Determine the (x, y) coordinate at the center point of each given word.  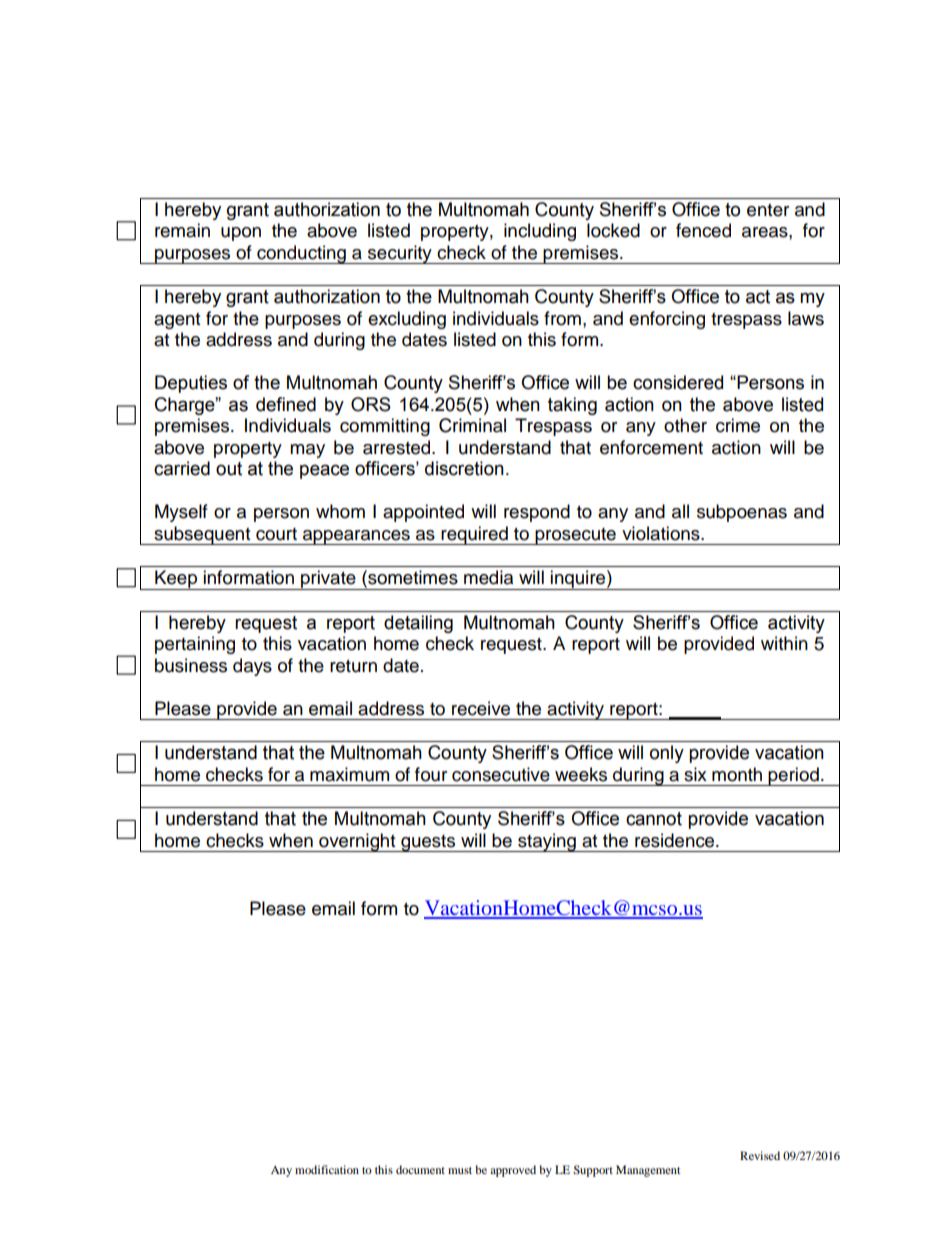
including (540, 232)
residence (676, 840)
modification (327, 1169)
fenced (703, 230)
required (474, 535)
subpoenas (742, 513)
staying (547, 842)
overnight (357, 842)
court (276, 534)
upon (241, 234)
